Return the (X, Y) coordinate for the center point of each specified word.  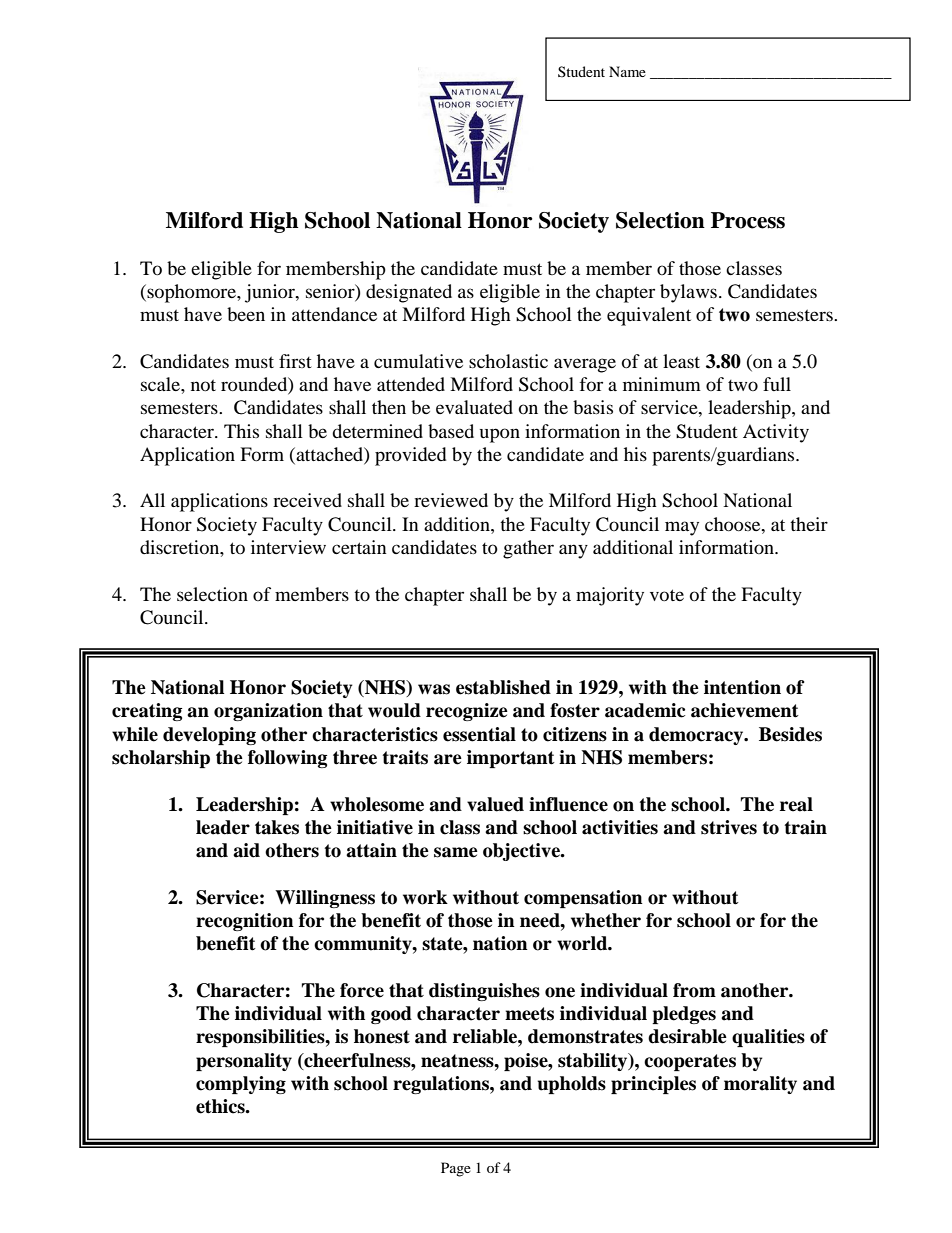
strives (729, 827)
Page (456, 1169)
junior (271, 293)
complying (241, 1085)
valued (495, 804)
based (451, 431)
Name (627, 71)
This (241, 431)
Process (748, 220)
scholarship (161, 759)
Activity (776, 433)
